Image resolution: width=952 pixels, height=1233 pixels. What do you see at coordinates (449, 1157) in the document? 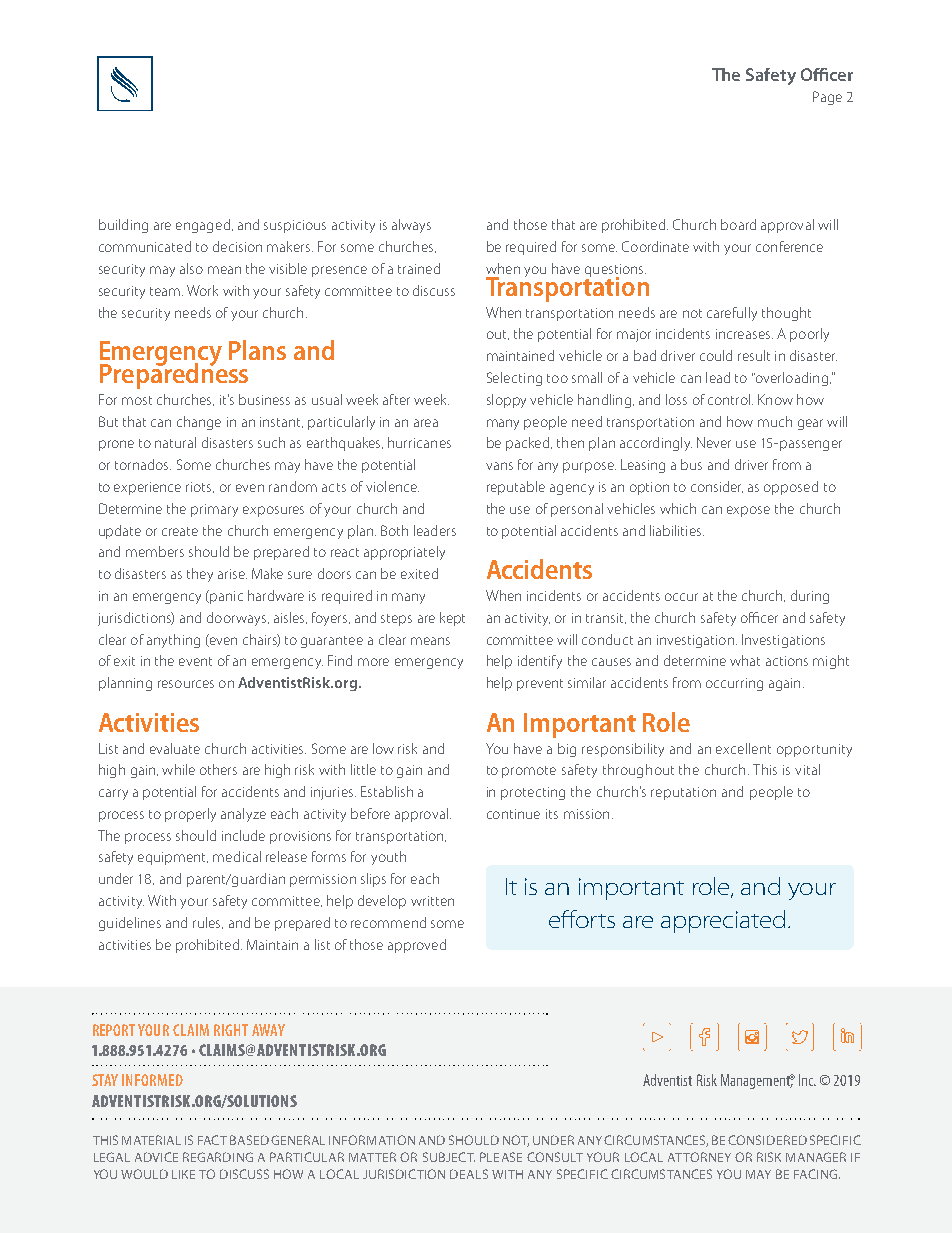
I see `SUBJECT` at bounding box center [449, 1157].
